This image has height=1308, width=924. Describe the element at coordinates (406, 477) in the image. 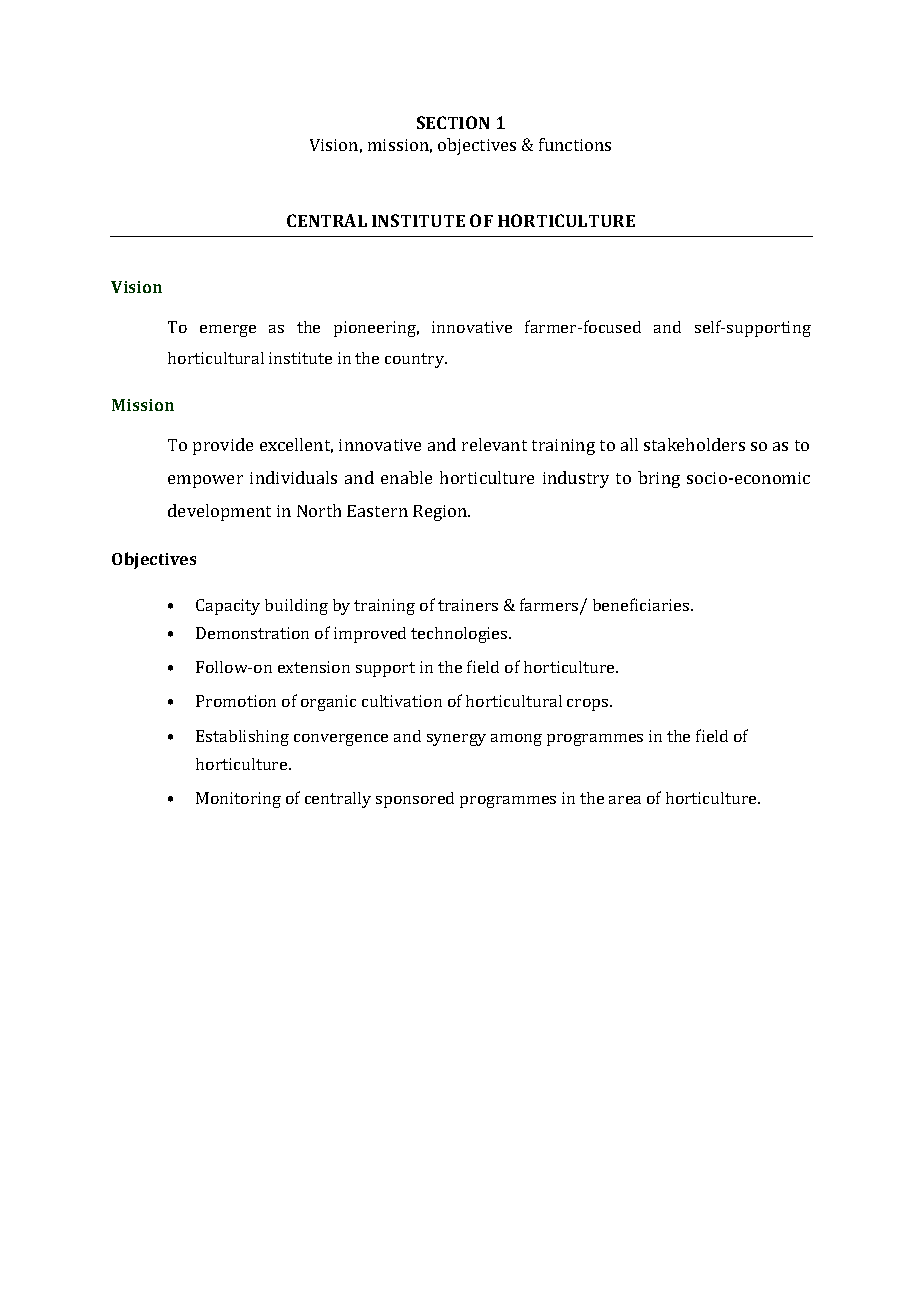

I see `enable` at that location.
